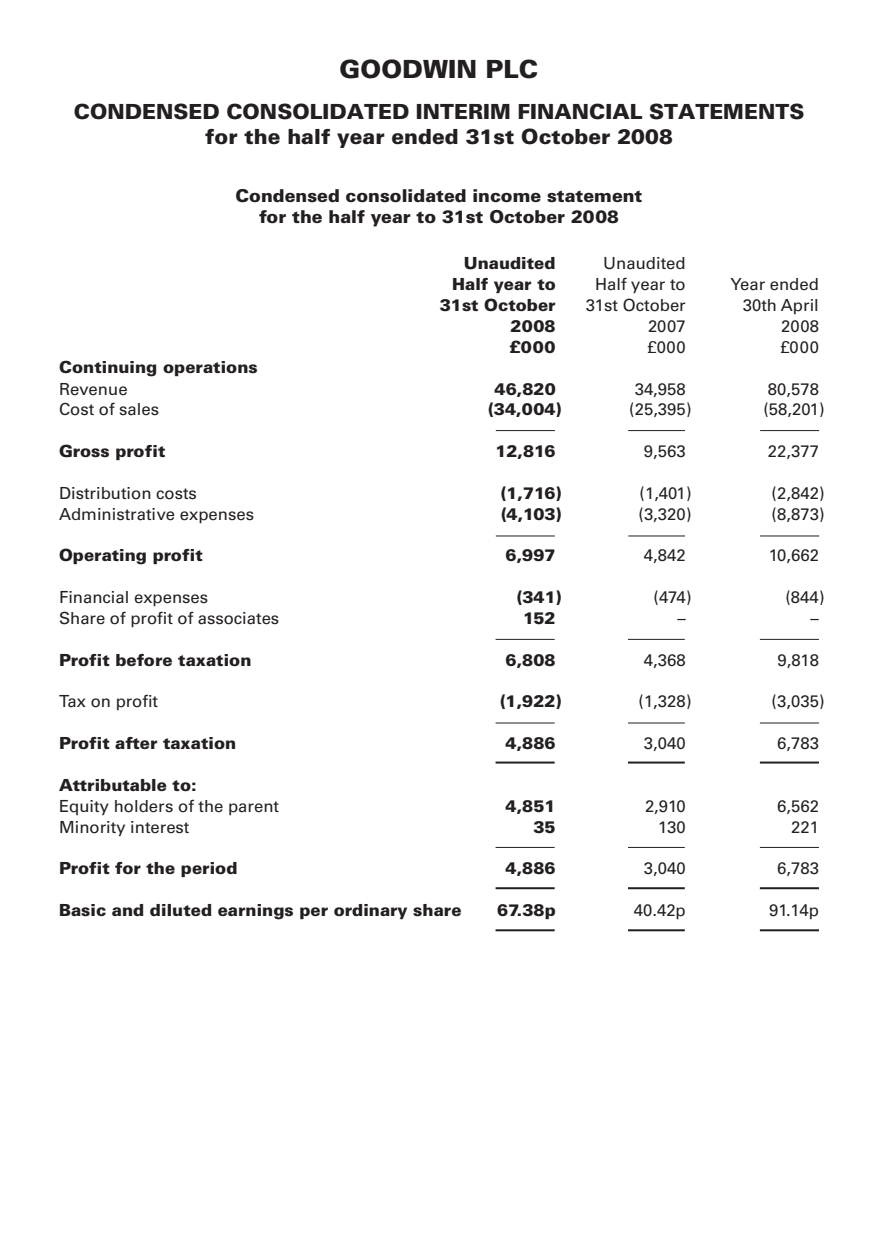  Describe the element at coordinates (370, 911) in the page. I see `ordinary` at that location.
